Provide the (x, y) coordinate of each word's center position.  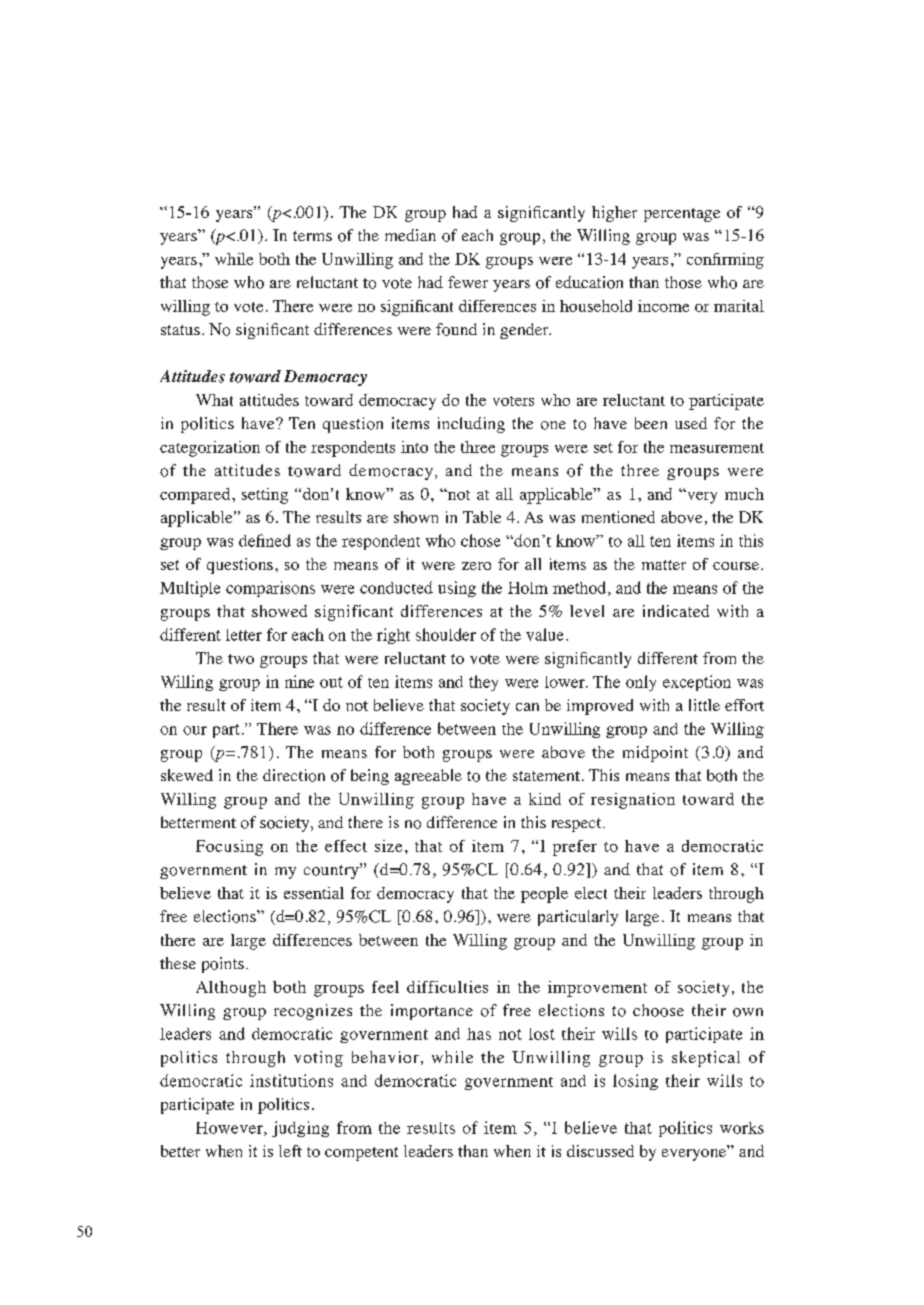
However (230, 1129)
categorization (210, 449)
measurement (717, 448)
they (483, 683)
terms (312, 236)
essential (314, 893)
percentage (682, 215)
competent (361, 1154)
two (241, 659)
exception (697, 683)
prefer (575, 848)
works (742, 1128)
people (544, 895)
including (471, 425)
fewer (468, 282)
